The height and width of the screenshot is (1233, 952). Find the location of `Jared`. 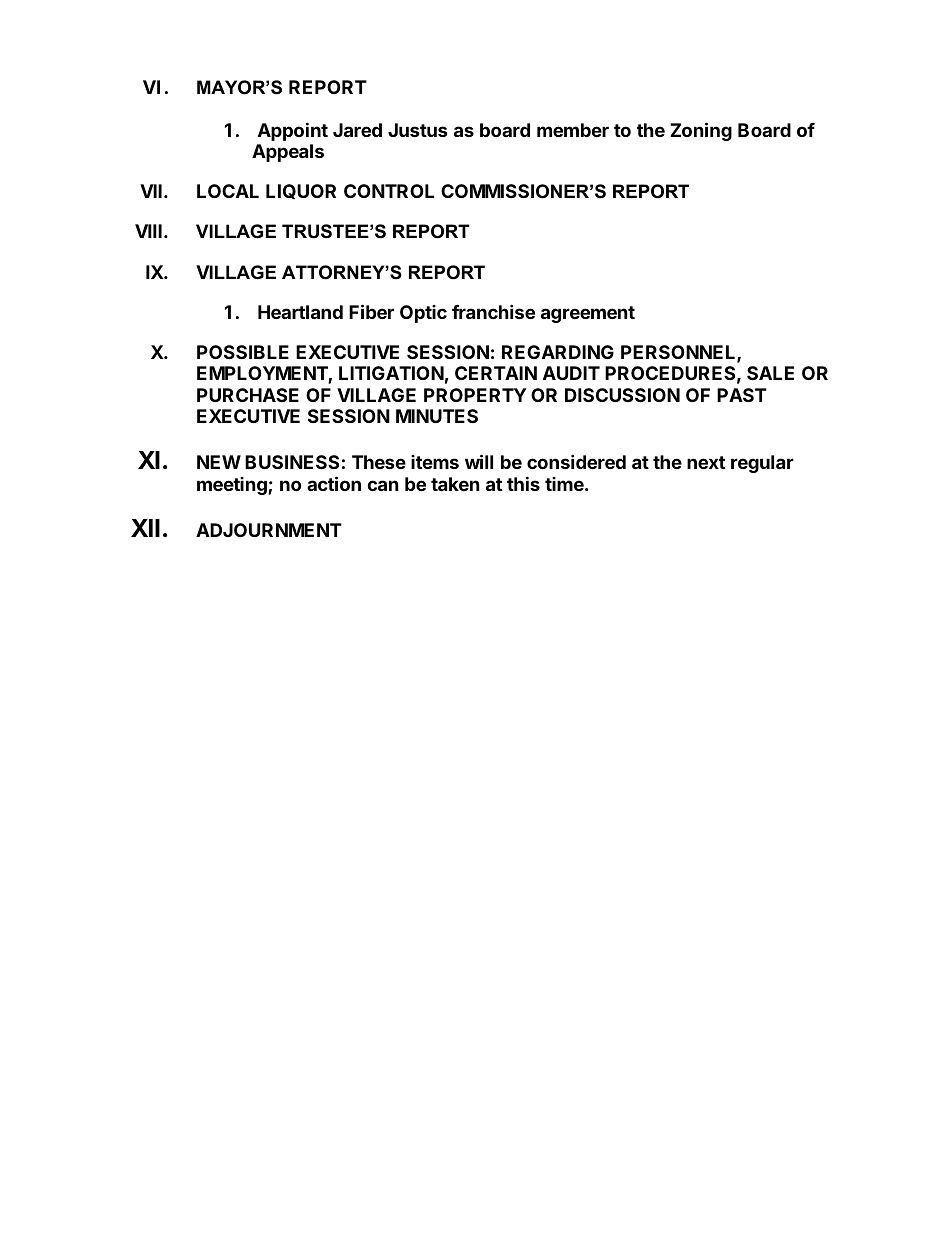

Jared is located at coordinates (357, 130).
